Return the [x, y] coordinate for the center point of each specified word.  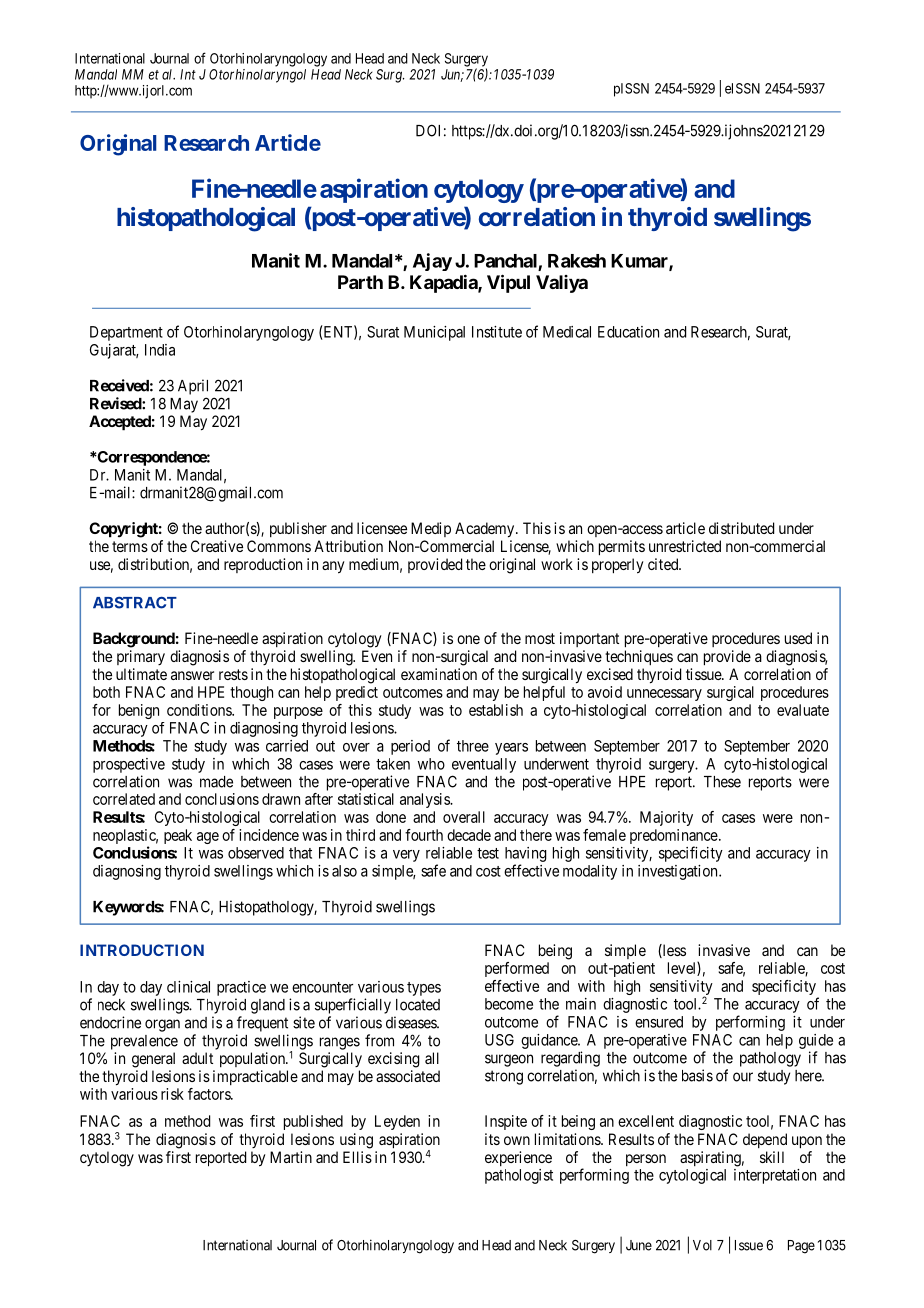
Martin [291, 1157]
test [488, 853]
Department [126, 333]
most [540, 638]
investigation [679, 872]
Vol [702, 1245]
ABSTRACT [135, 603]
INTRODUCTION [142, 950]
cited [664, 564]
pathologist [519, 1176]
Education [628, 332]
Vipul [508, 283]
